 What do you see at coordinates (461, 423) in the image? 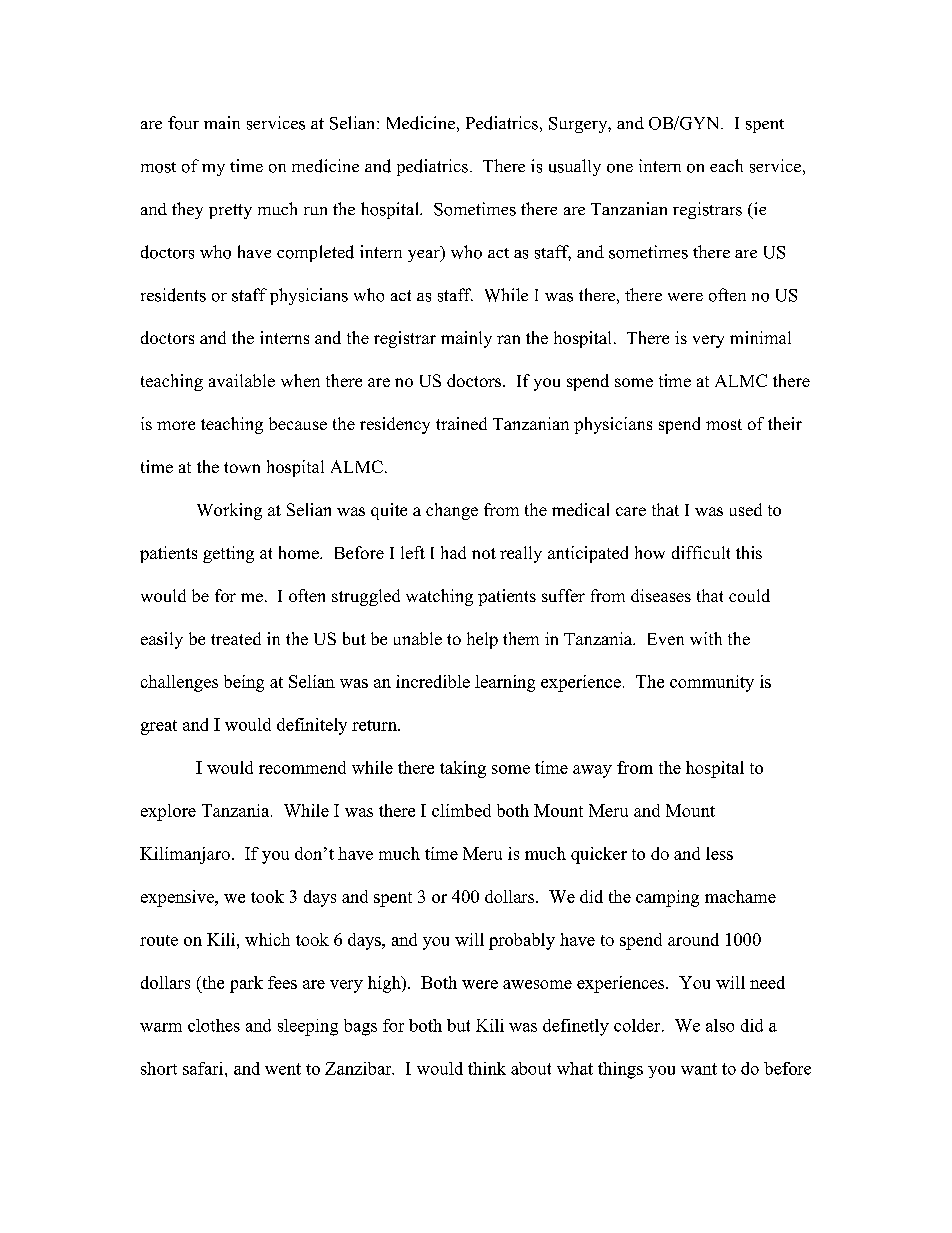
I see `trained` at bounding box center [461, 423].
